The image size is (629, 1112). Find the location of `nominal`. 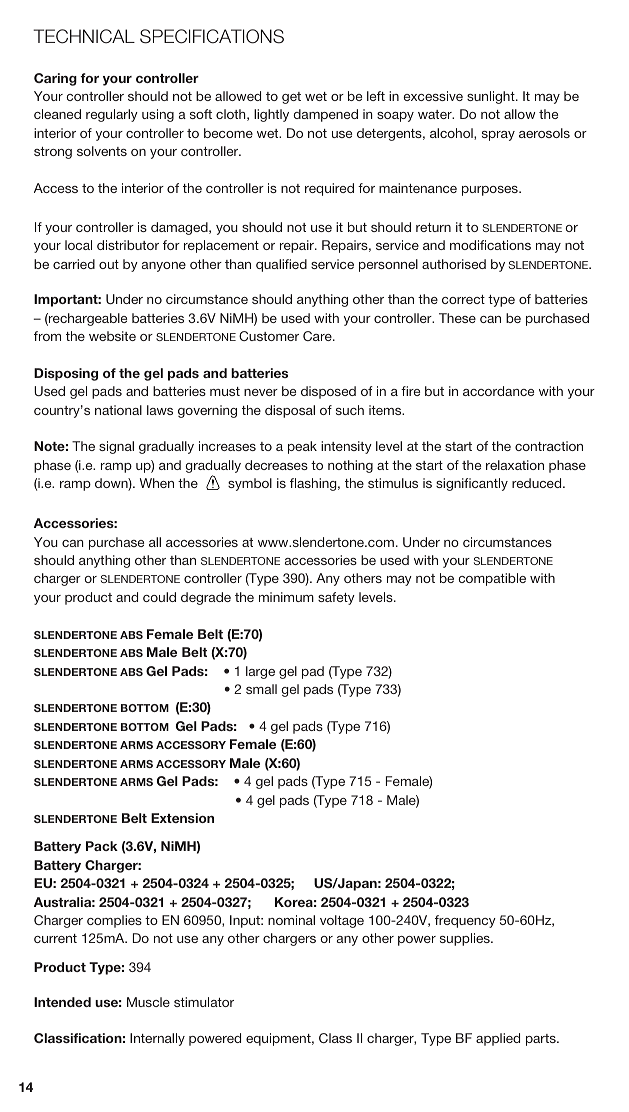

nominal is located at coordinates (291, 920).
